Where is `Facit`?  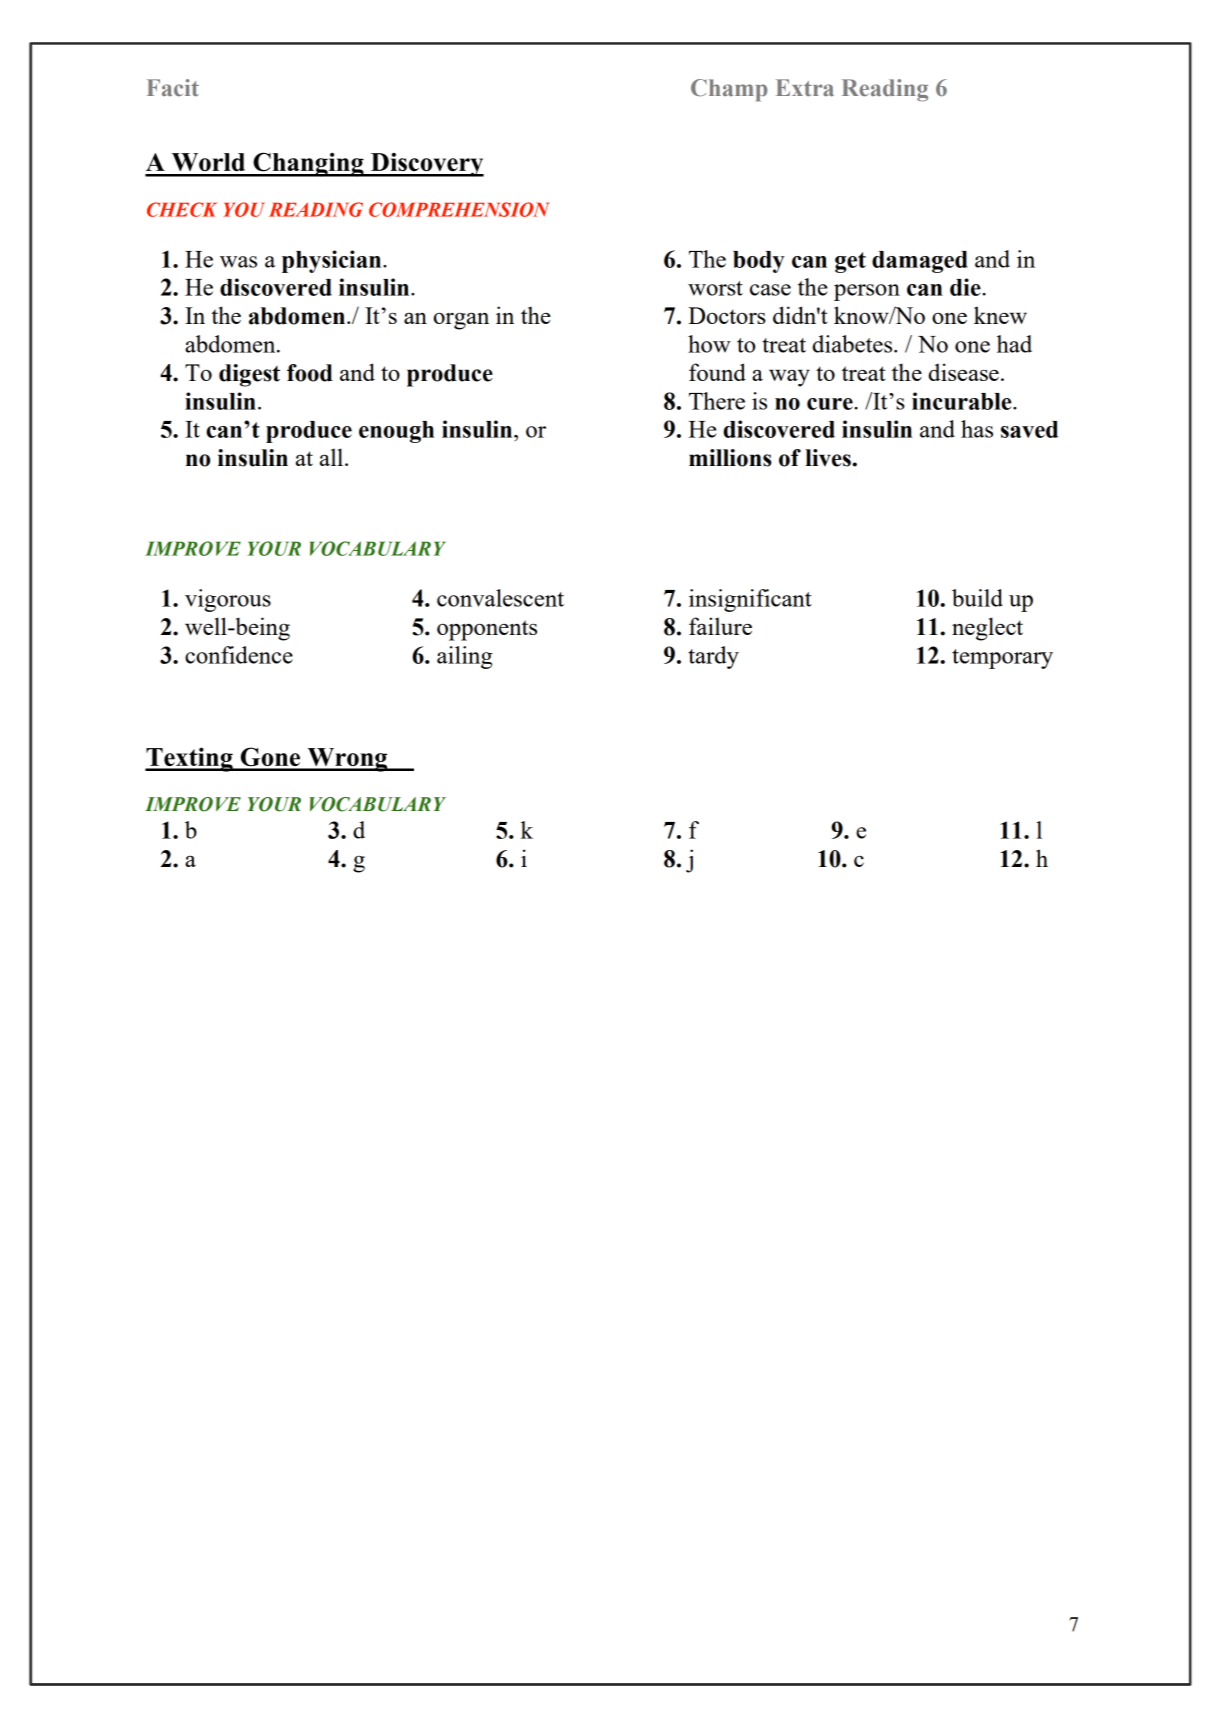
Facit is located at coordinates (173, 88).
